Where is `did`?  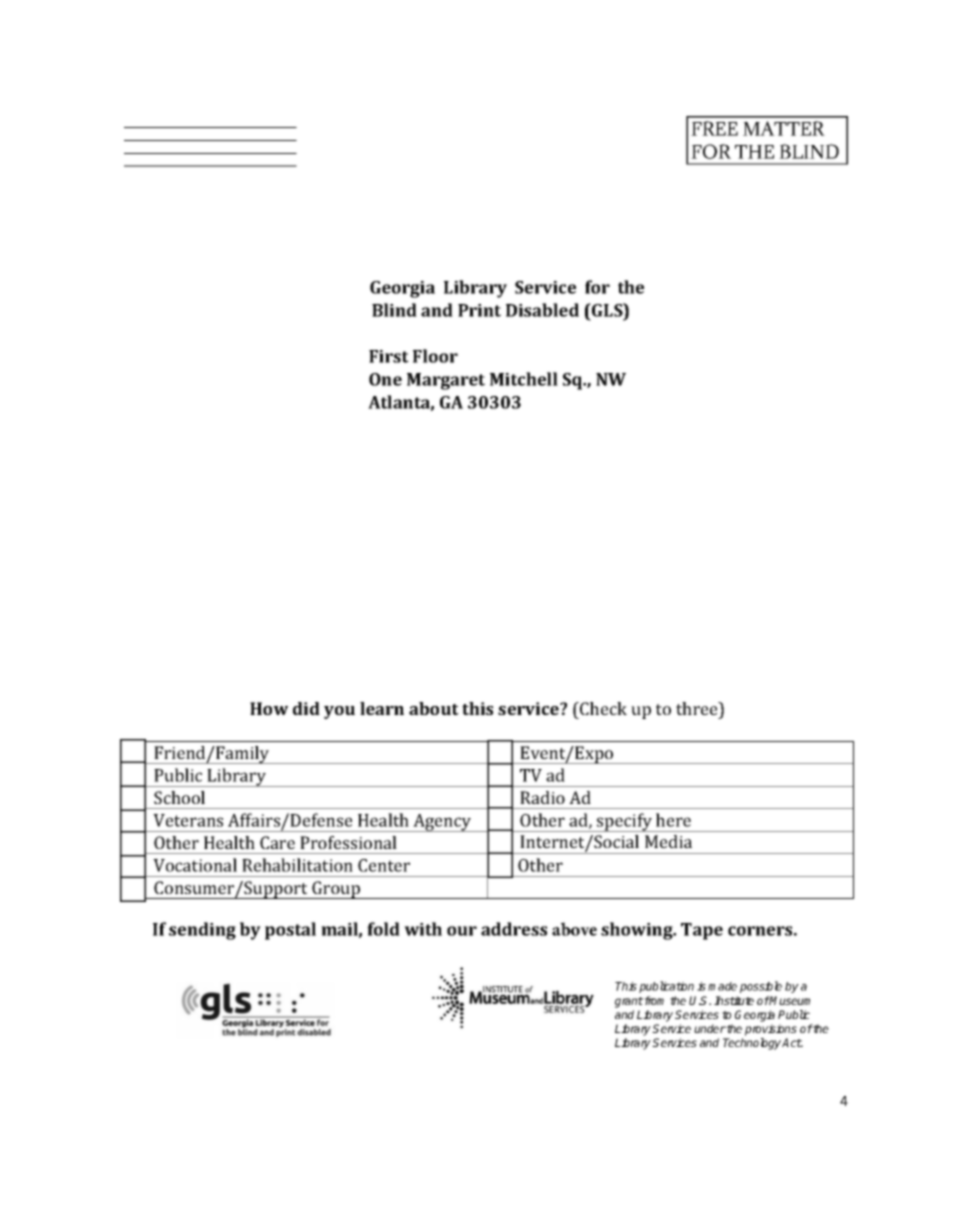
did is located at coordinates (306, 708).
